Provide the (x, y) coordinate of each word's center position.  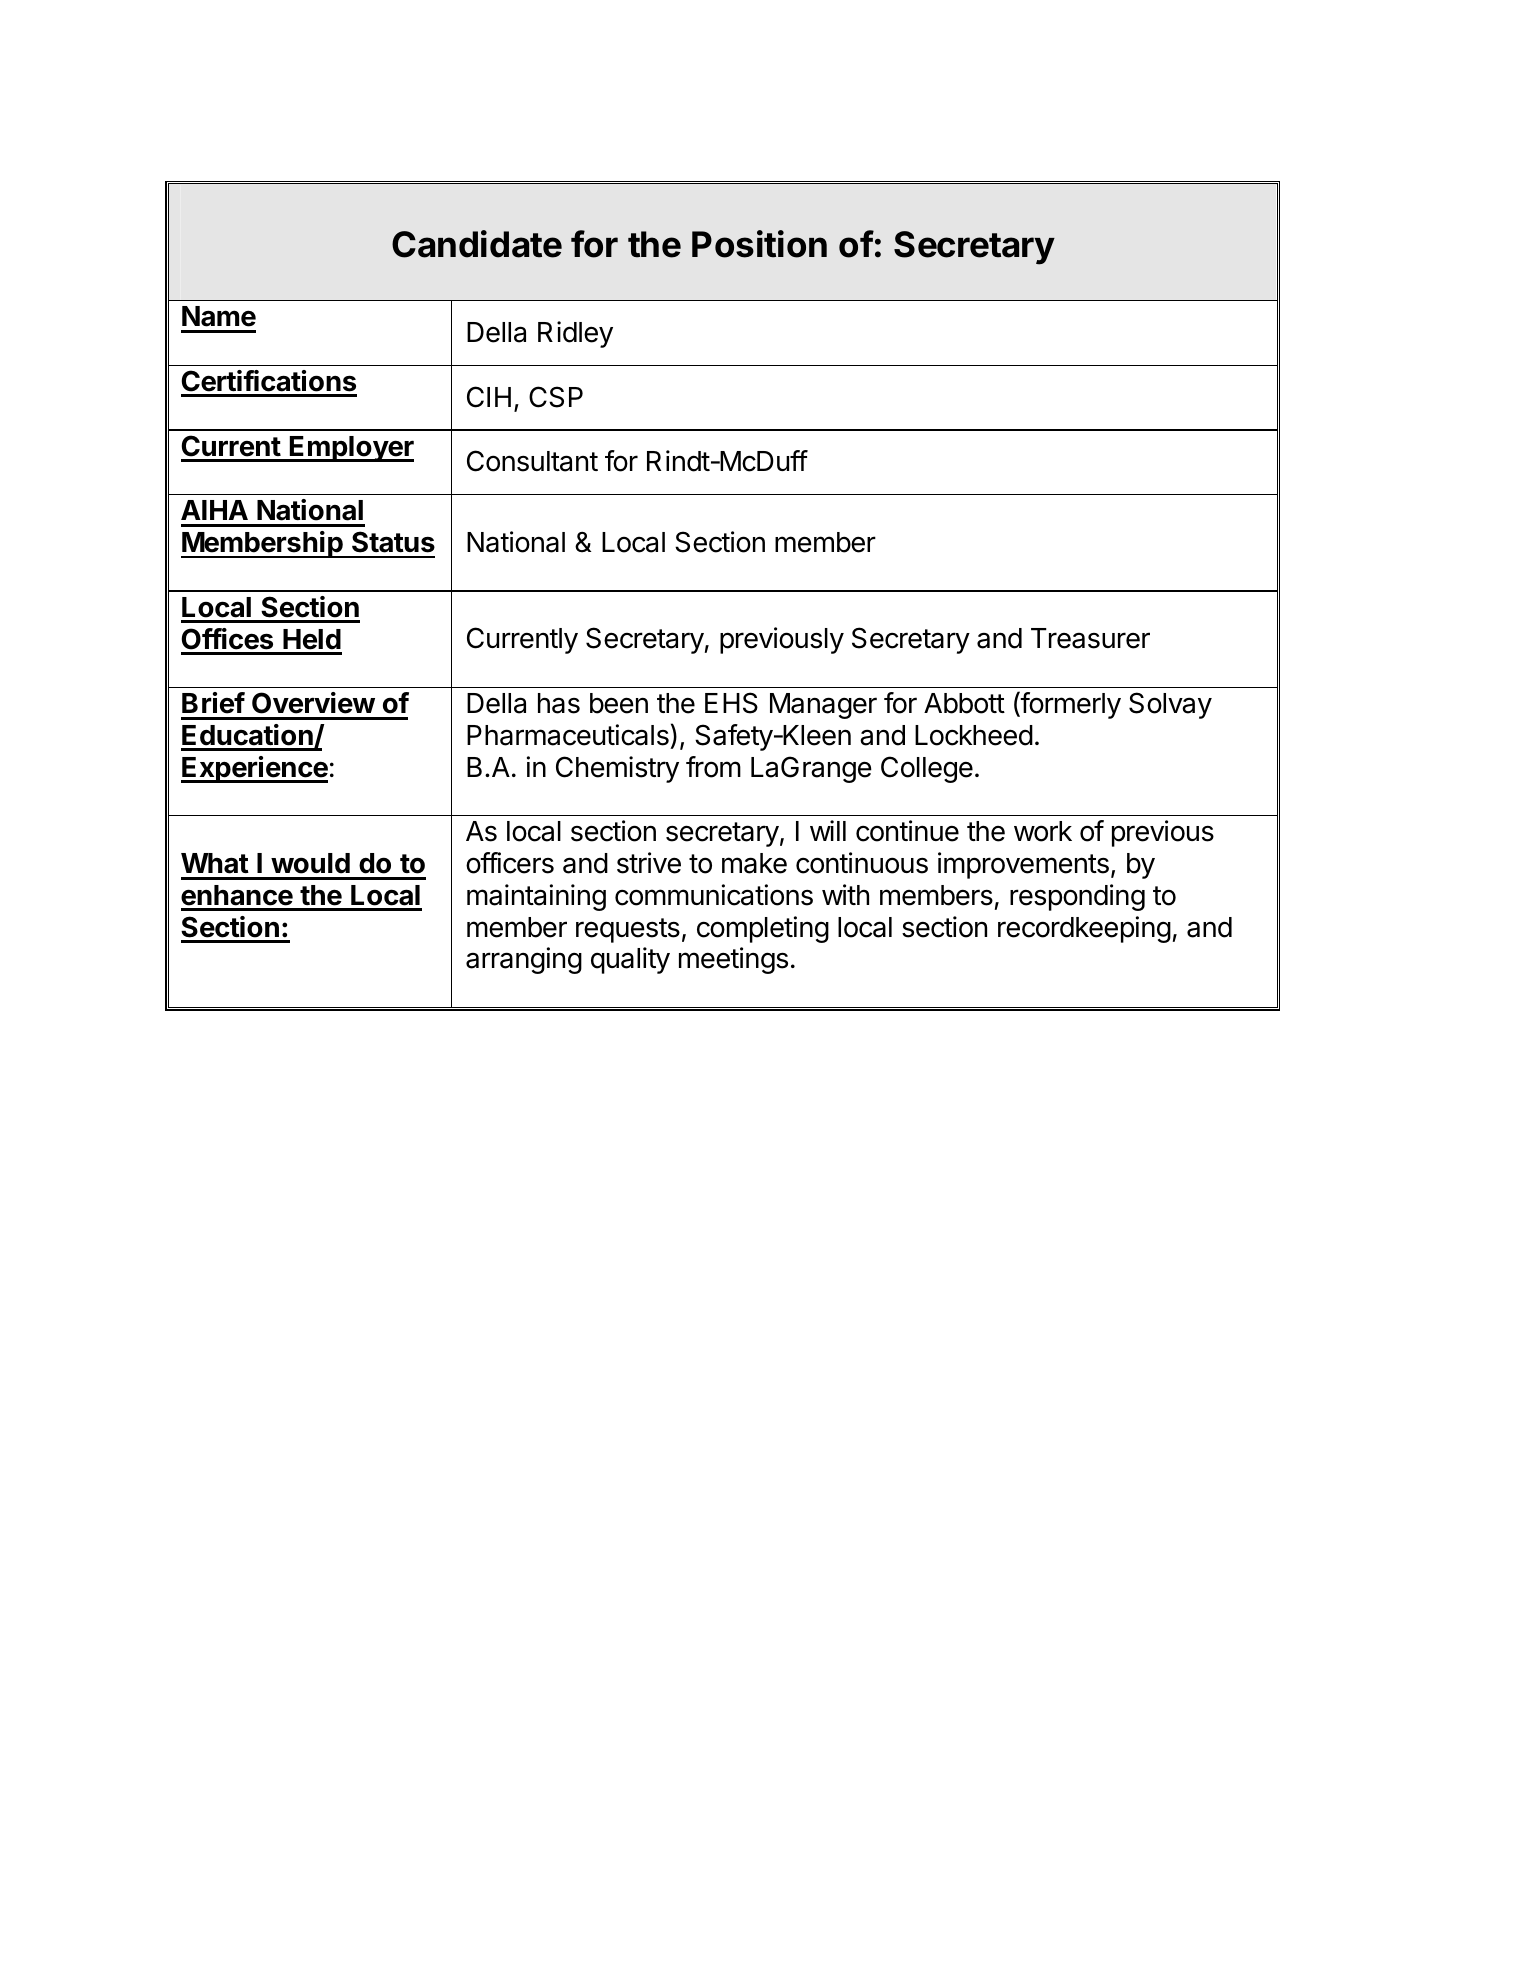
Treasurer (1090, 638)
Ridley (575, 334)
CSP (556, 397)
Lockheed (974, 735)
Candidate (477, 244)
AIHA (214, 510)
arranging (524, 960)
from (713, 767)
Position (759, 244)
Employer (351, 449)
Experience (254, 769)
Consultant (532, 461)
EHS (731, 703)
